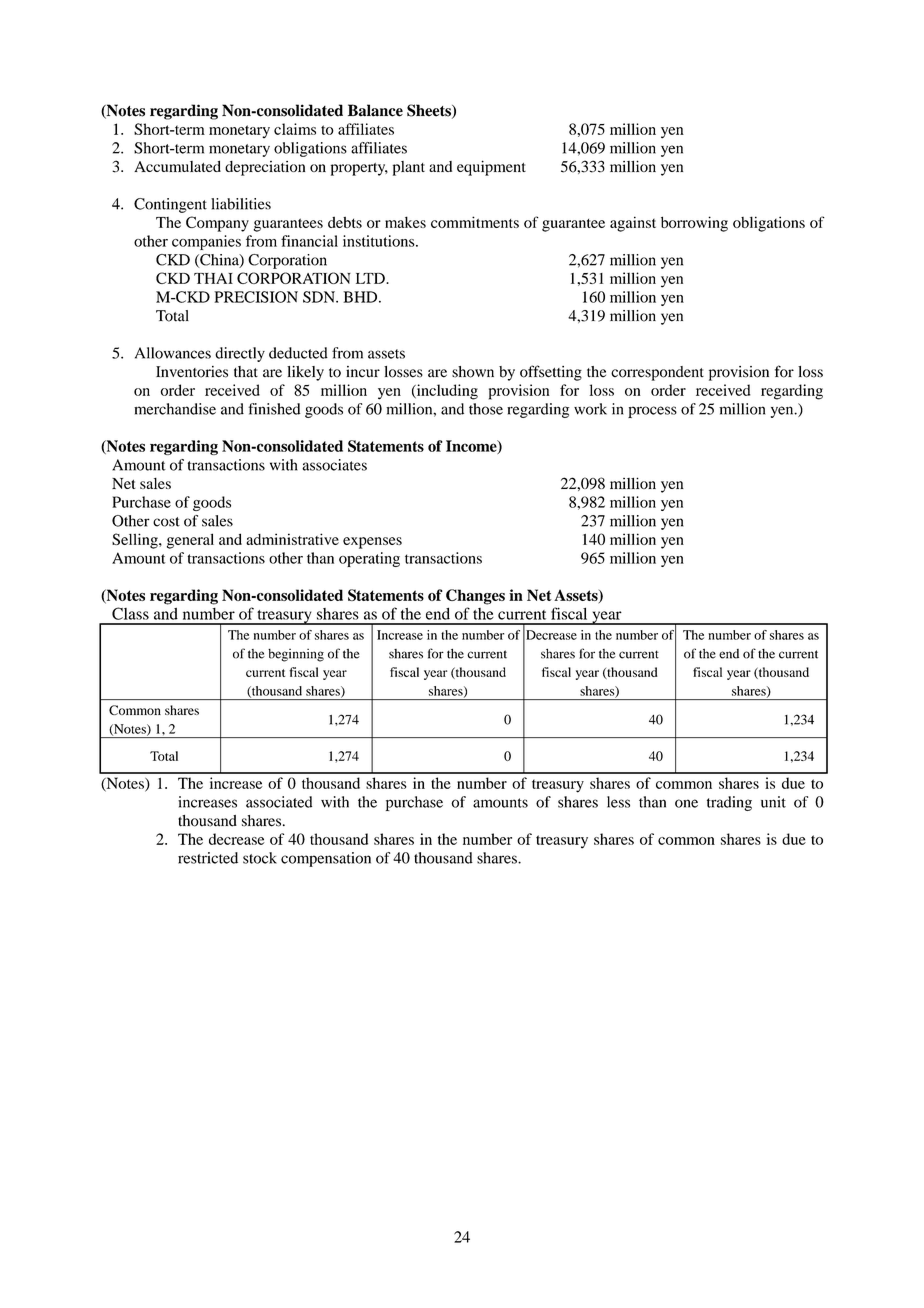  I want to click on cost, so click(166, 522).
